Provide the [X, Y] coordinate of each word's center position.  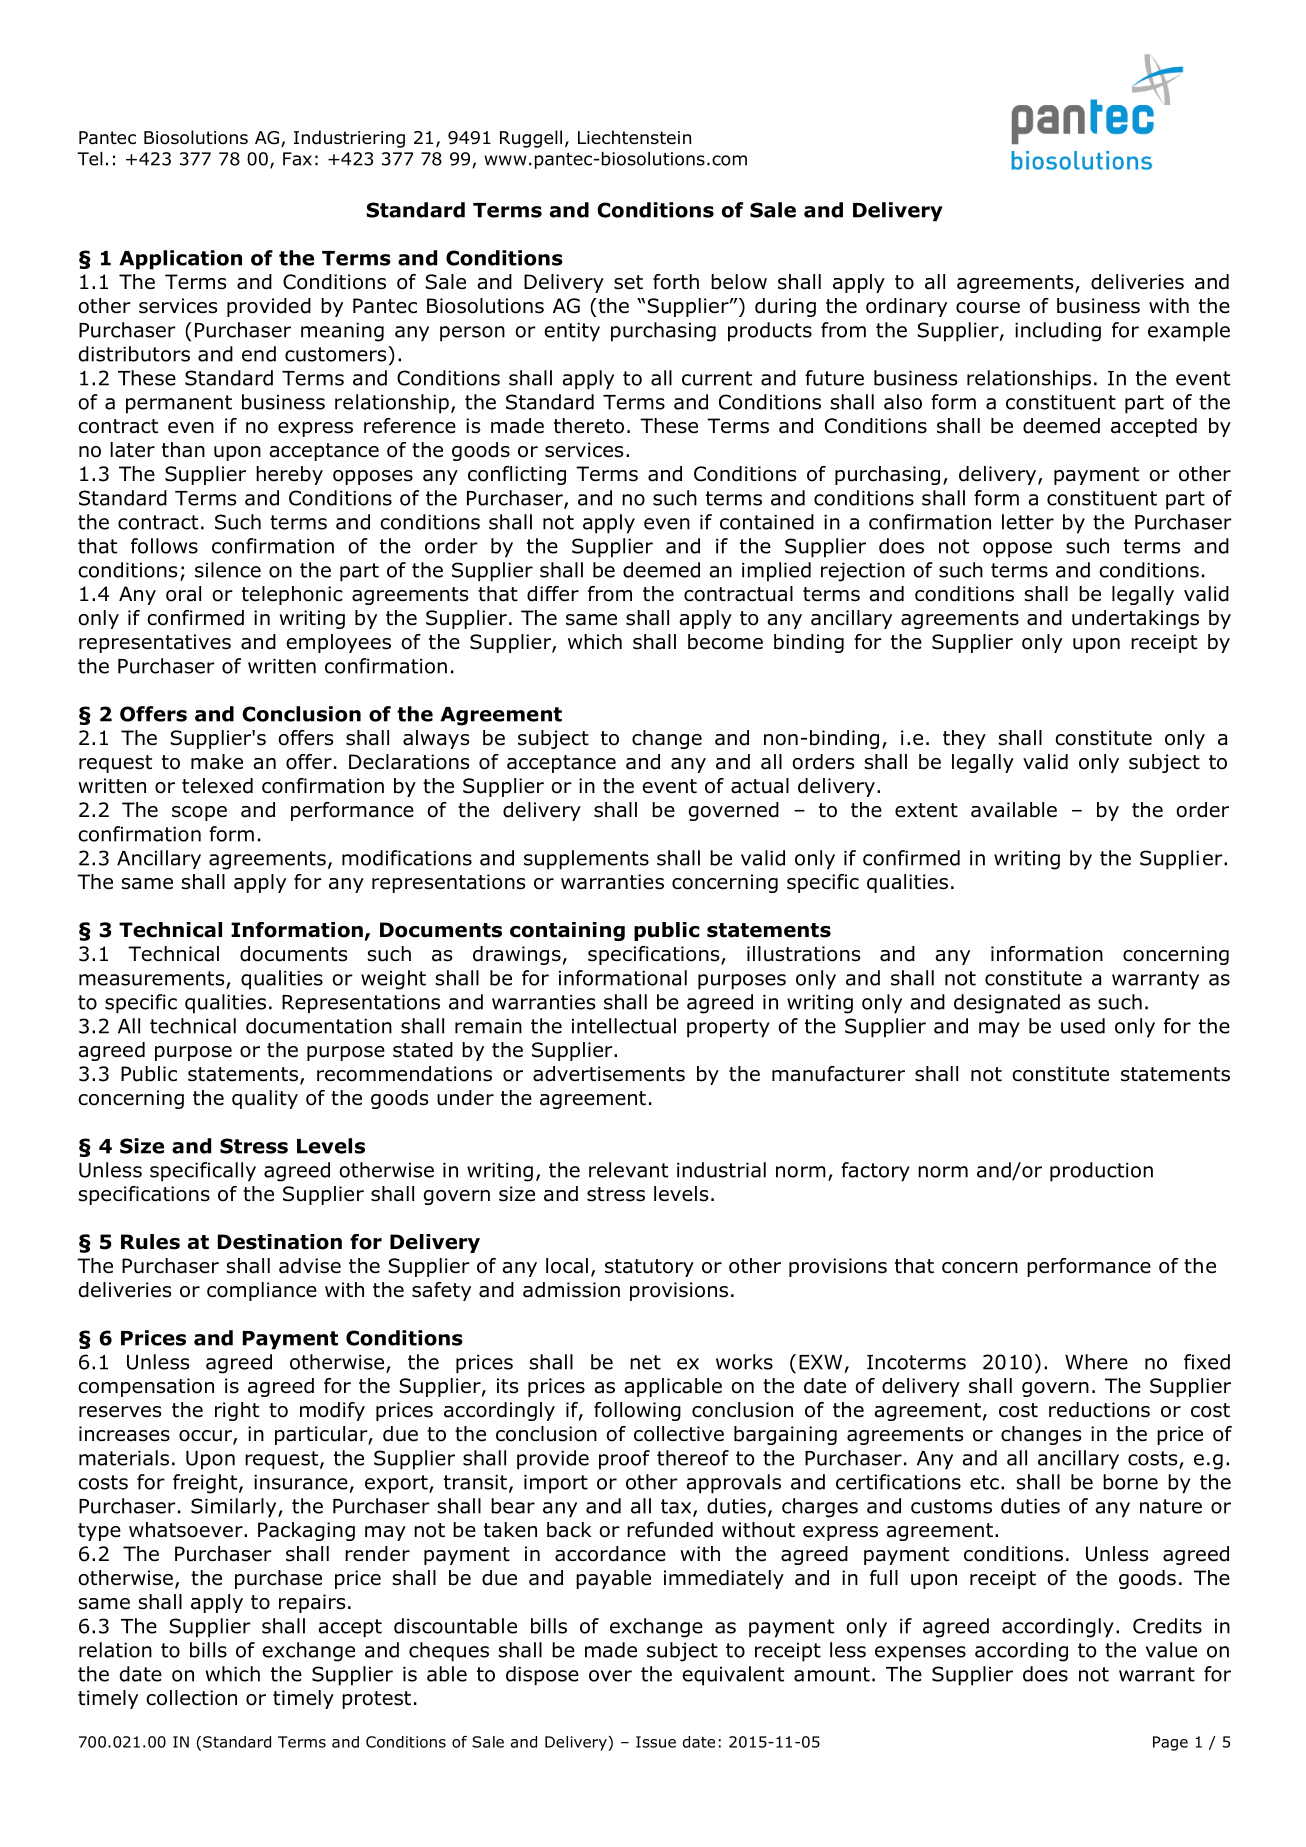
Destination [280, 1242]
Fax [297, 159]
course [988, 308]
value [1171, 1650]
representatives [155, 643]
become [725, 642]
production [1101, 1172]
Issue [656, 1742]
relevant [628, 1170]
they [964, 739]
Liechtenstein [634, 137]
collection [191, 1698]
